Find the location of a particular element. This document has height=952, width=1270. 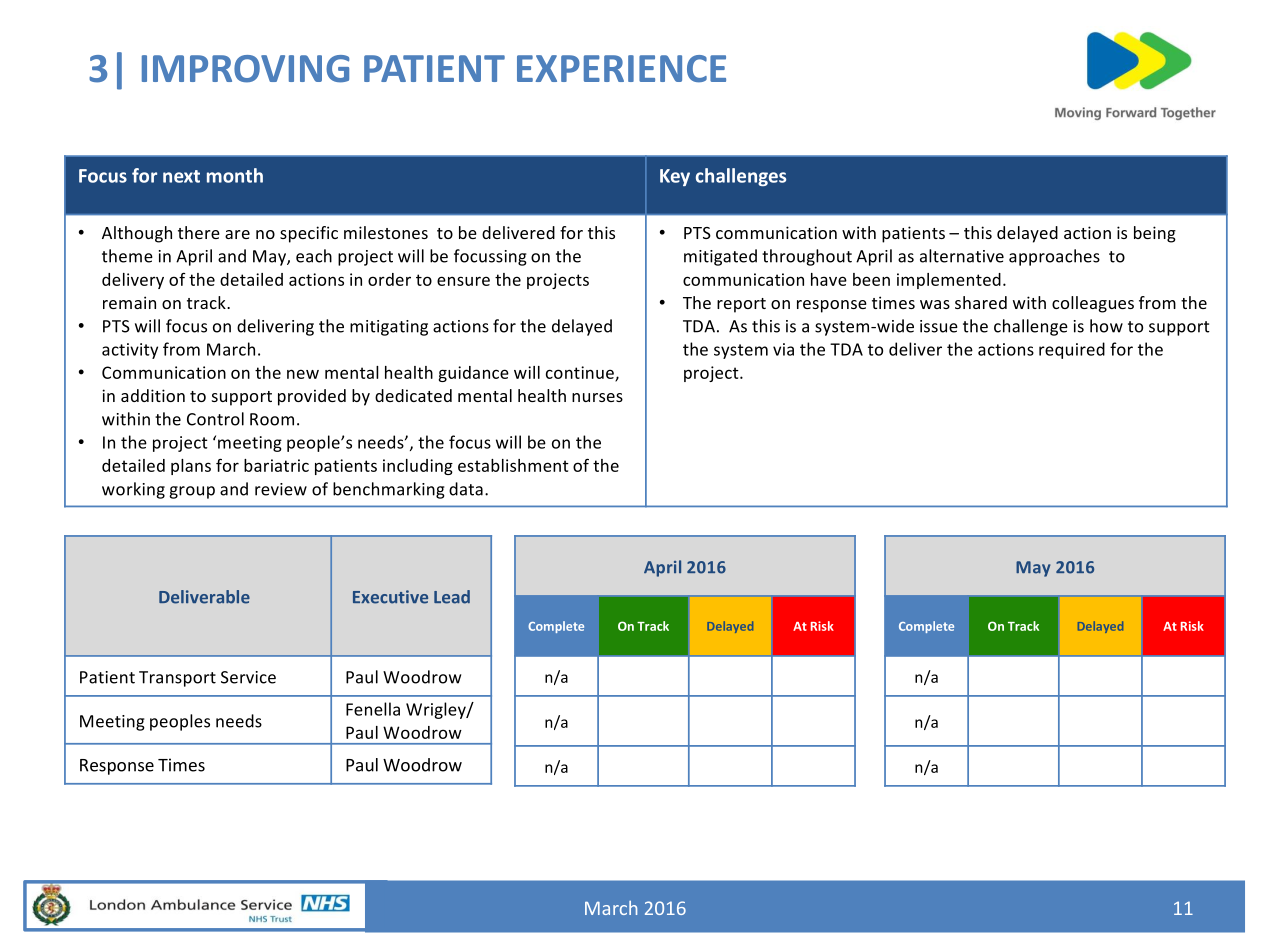

Key is located at coordinates (675, 177).
